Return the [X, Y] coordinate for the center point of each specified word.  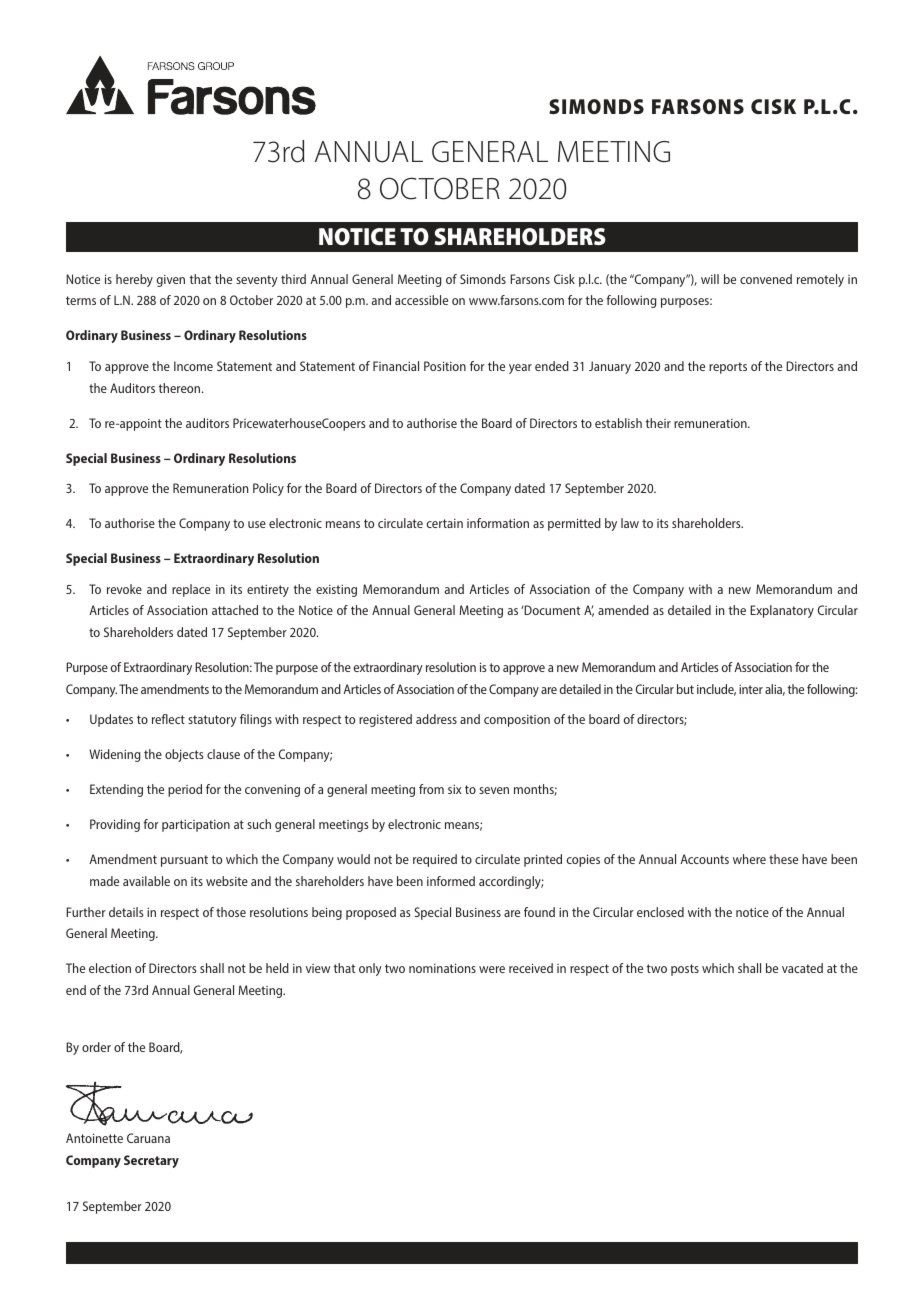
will [710, 279]
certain [445, 523]
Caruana [148, 1138]
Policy [268, 489]
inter [751, 689]
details [126, 912]
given [171, 281]
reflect [168, 719]
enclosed [660, 912]
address [436, 719]
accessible [421, 300]
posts [685, 970]
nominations [442, 968]
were [492, 969]
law [630, 523]
